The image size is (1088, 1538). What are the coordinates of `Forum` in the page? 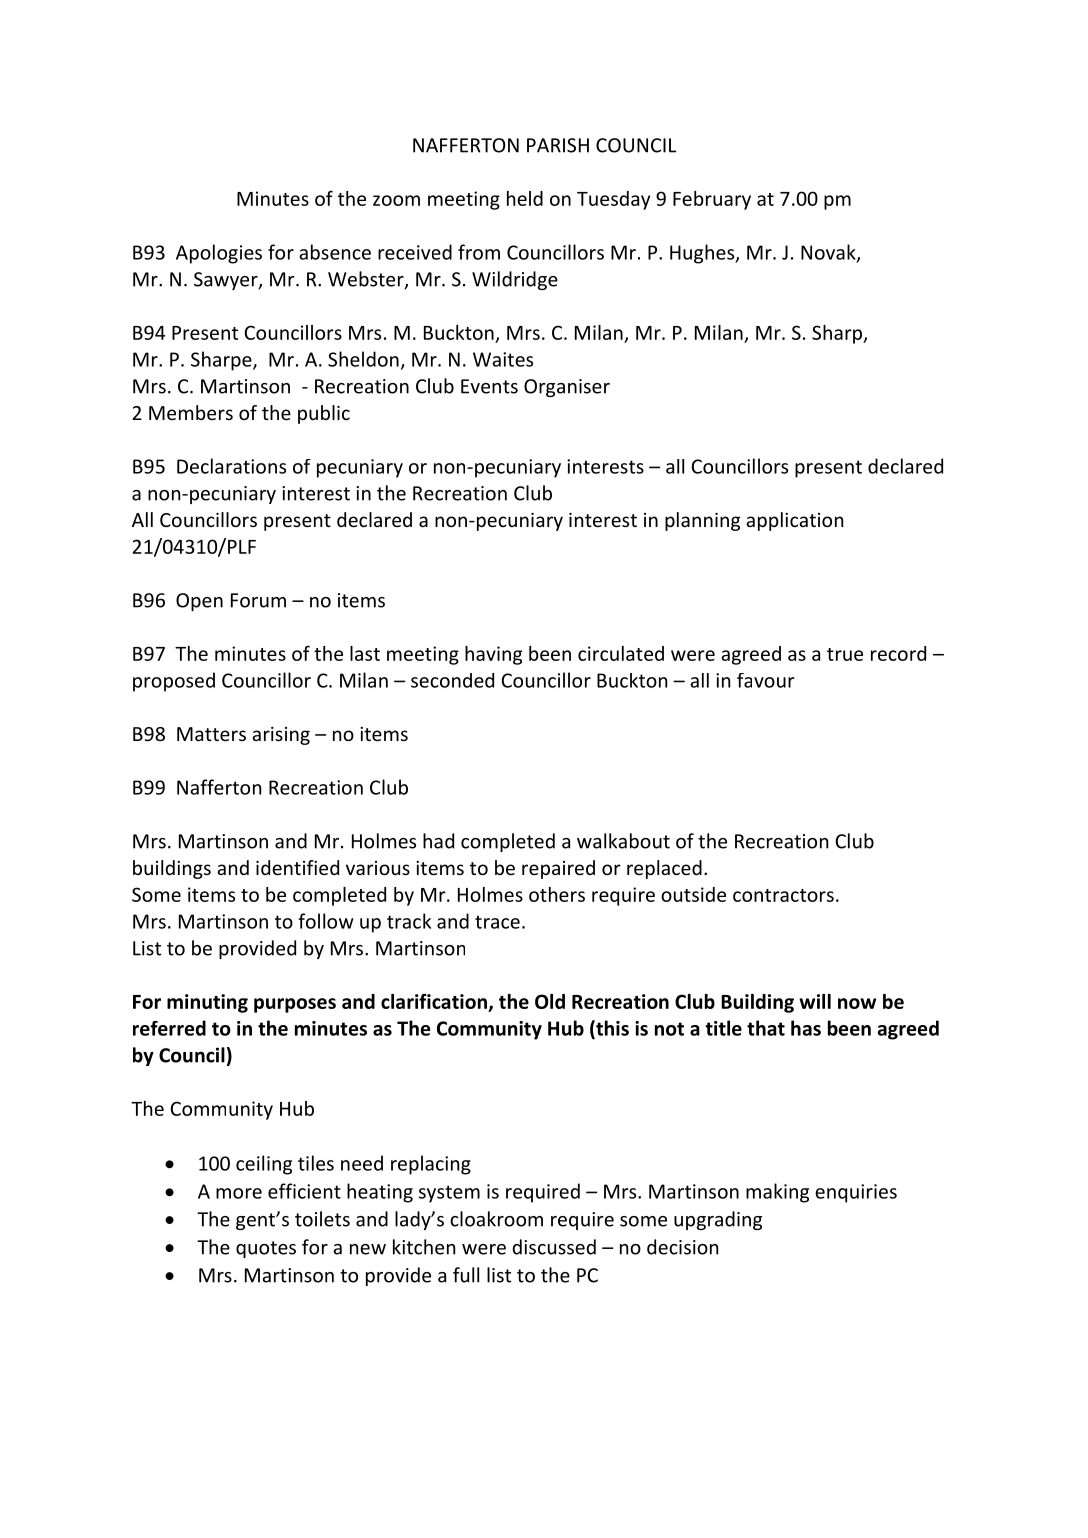 It's located at (258, 600).
